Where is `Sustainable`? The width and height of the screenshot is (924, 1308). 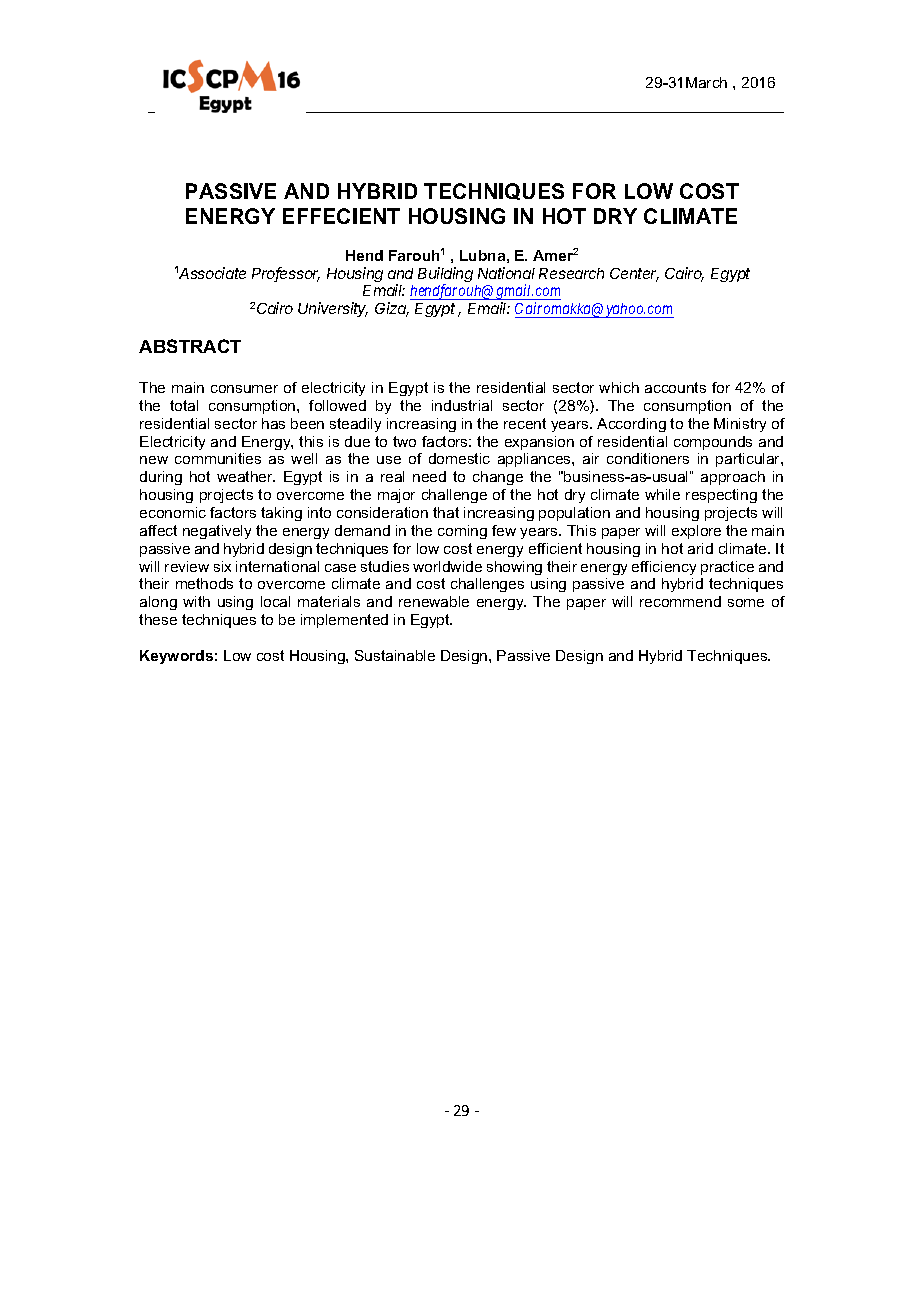 Sustainable is located at coordinates (395, 655).
